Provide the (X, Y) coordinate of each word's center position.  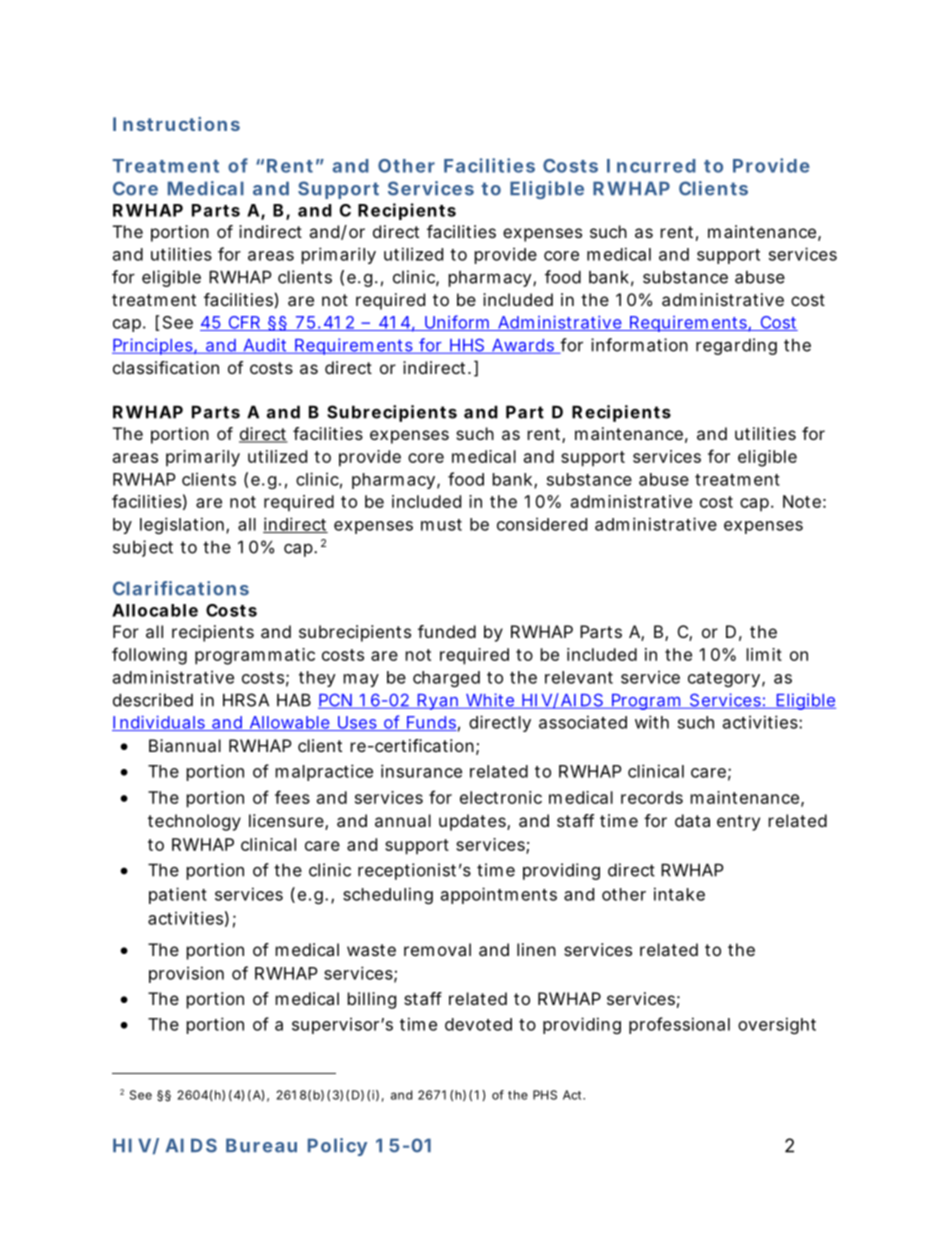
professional (679, 1025)
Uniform (457, 323)
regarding (736, 346)
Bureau (261, 1145)
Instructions (176, 124)
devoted (478, 1024)
